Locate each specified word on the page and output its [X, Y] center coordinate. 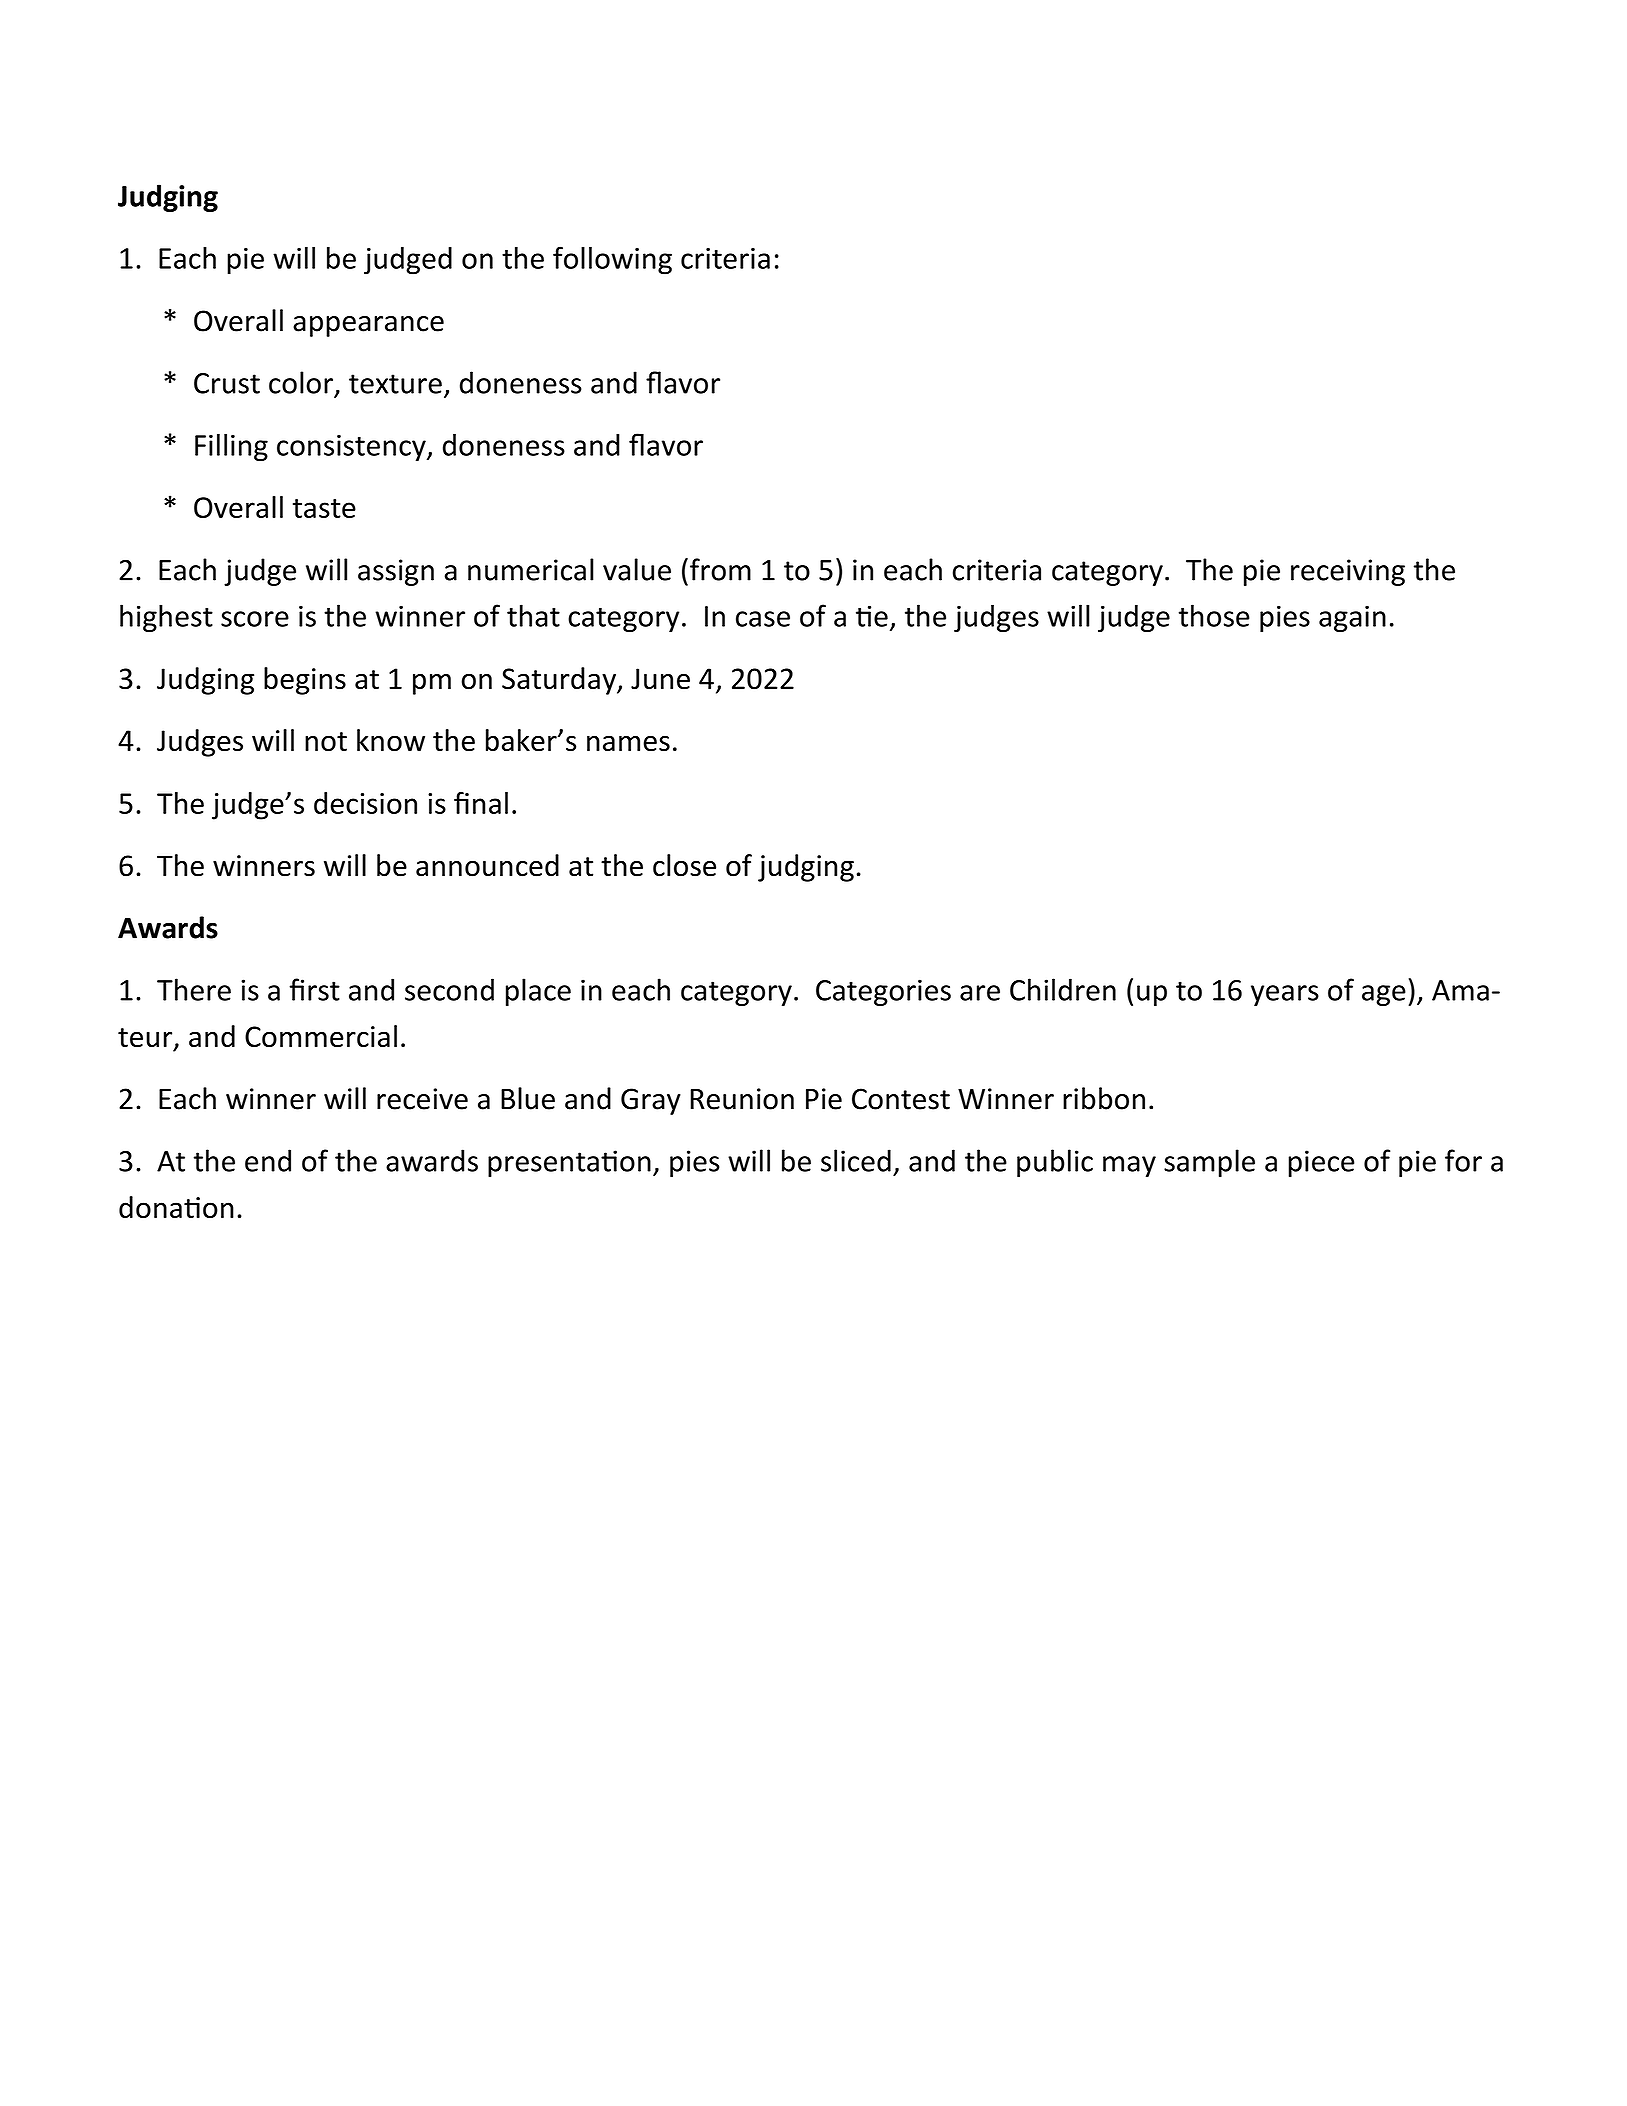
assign [396, 572]
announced [487, 865]
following [612, 260]
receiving [1348, 572]
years [1285, 995]
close [684, 865]
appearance [368, 326]
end [268, 1160]
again [1352, 618]
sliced [856, 1160]
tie [872, 616]
